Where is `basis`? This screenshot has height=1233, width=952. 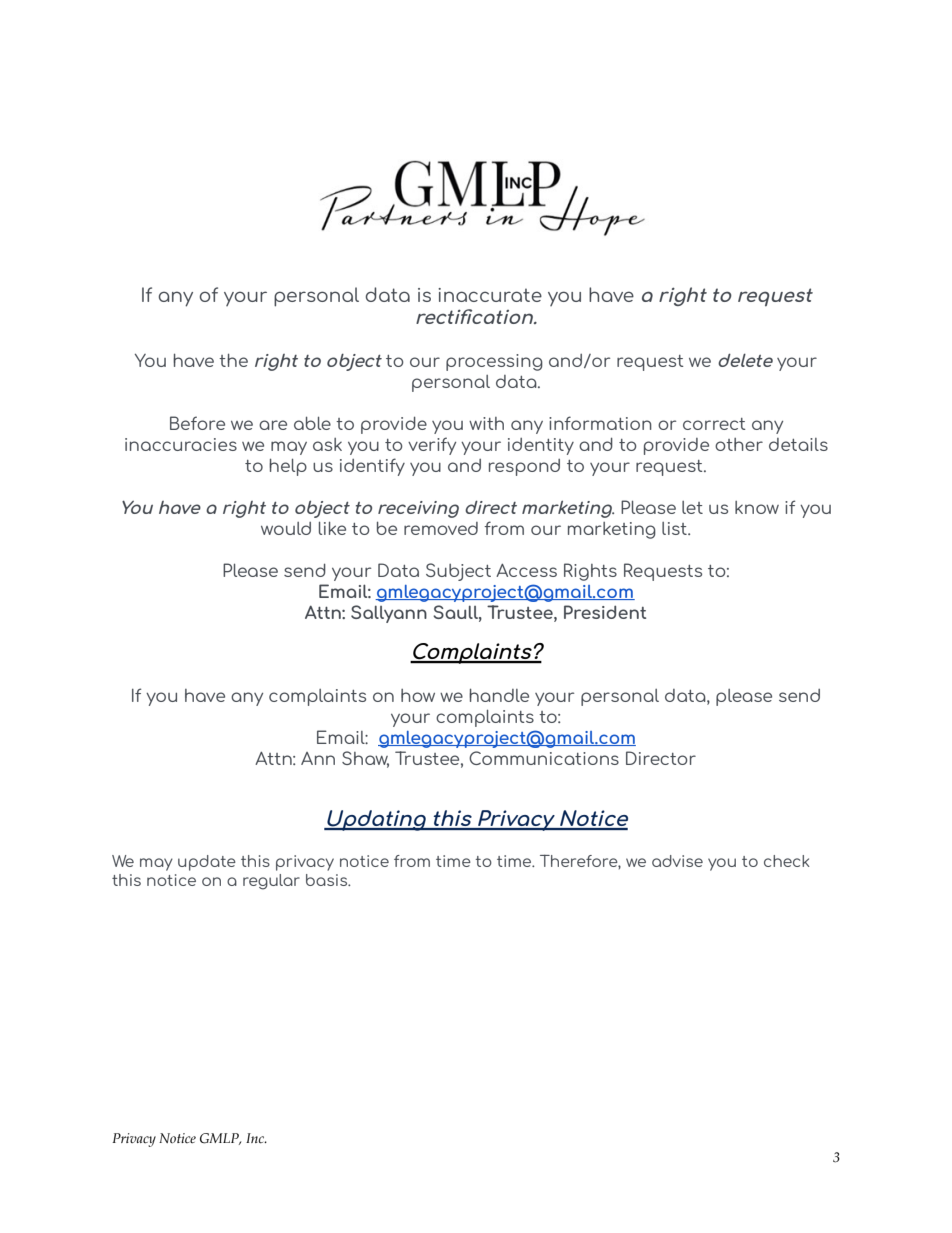 basis is located at coordinates (328, 880).
